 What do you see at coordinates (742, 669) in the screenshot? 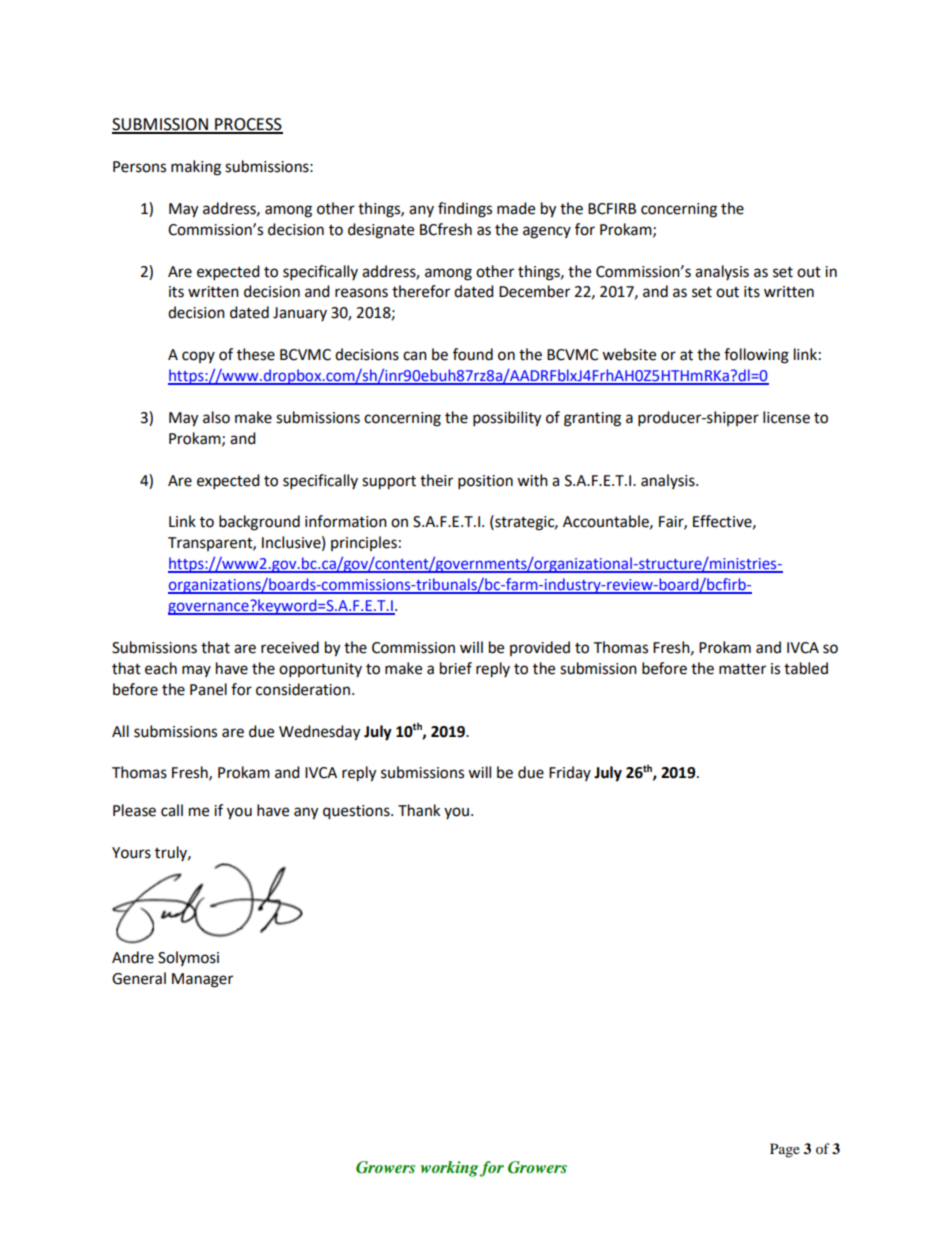
I see `matter` at bounding box center [742, 669].
